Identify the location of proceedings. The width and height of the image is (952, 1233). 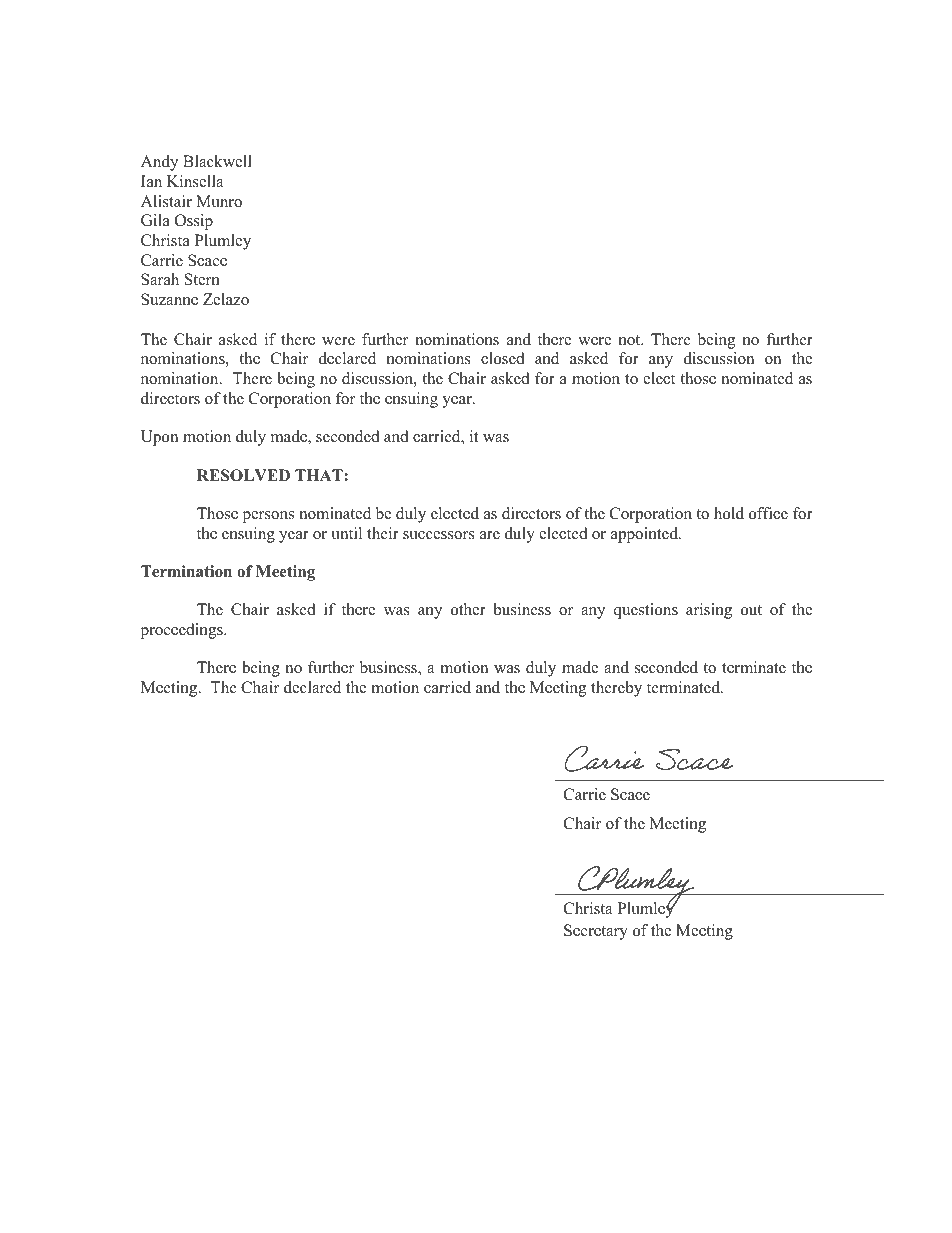
(182, 631).
